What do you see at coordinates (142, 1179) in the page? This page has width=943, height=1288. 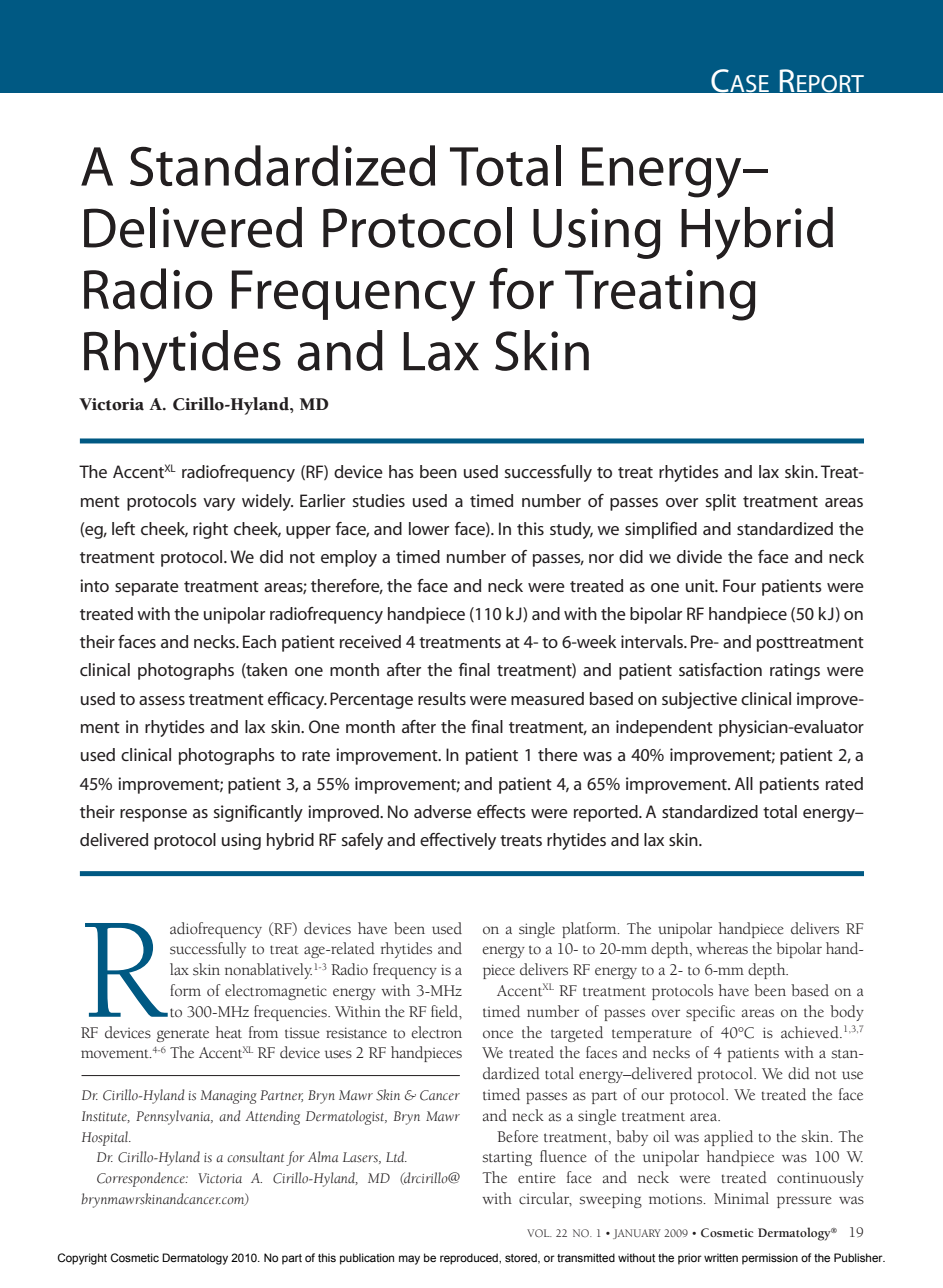 I see `Correspondence` at bounding box center [142, 1179].
